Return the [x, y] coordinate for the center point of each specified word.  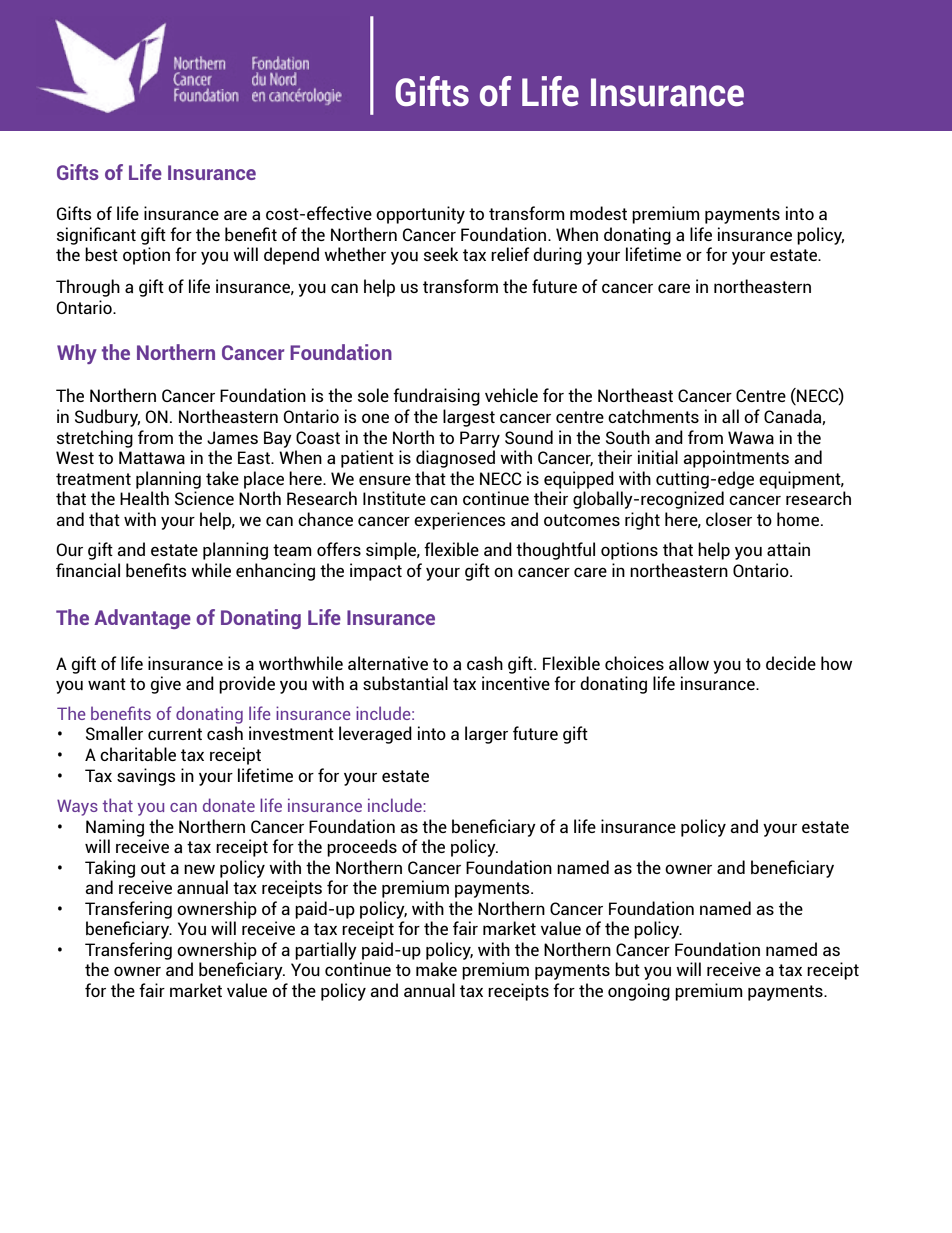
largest [469, 418]
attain [788, 549]
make [436, 969]
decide [791, 663]
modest [598, 213]
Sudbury [107, 418]
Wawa [751, 437]
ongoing [639, 992]
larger [486, 735]
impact [376, 572]
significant [96, 236]
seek [441, 254]
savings [146, 777]
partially [326, 951]
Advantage [142, 619]
